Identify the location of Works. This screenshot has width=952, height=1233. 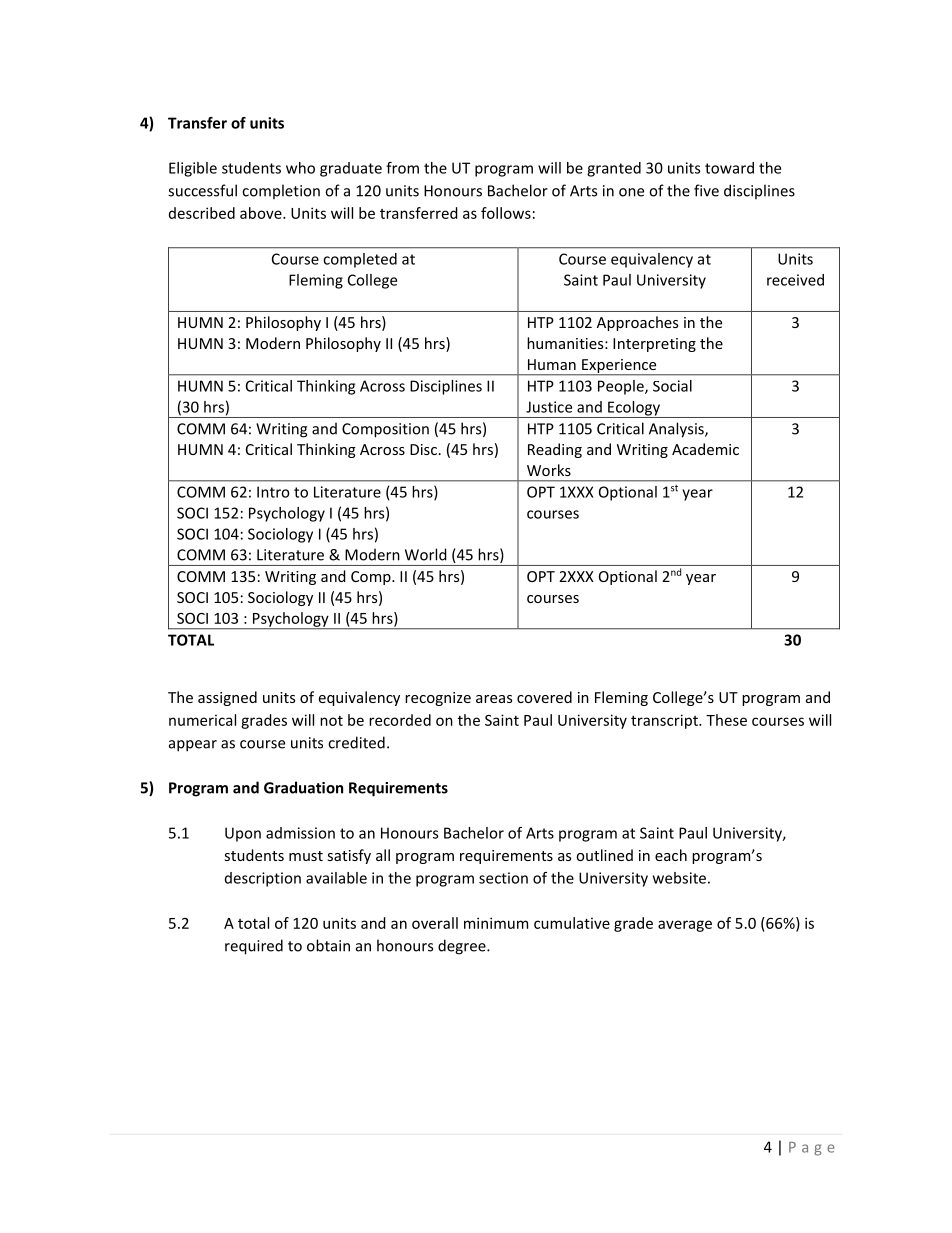
(549, 470).
